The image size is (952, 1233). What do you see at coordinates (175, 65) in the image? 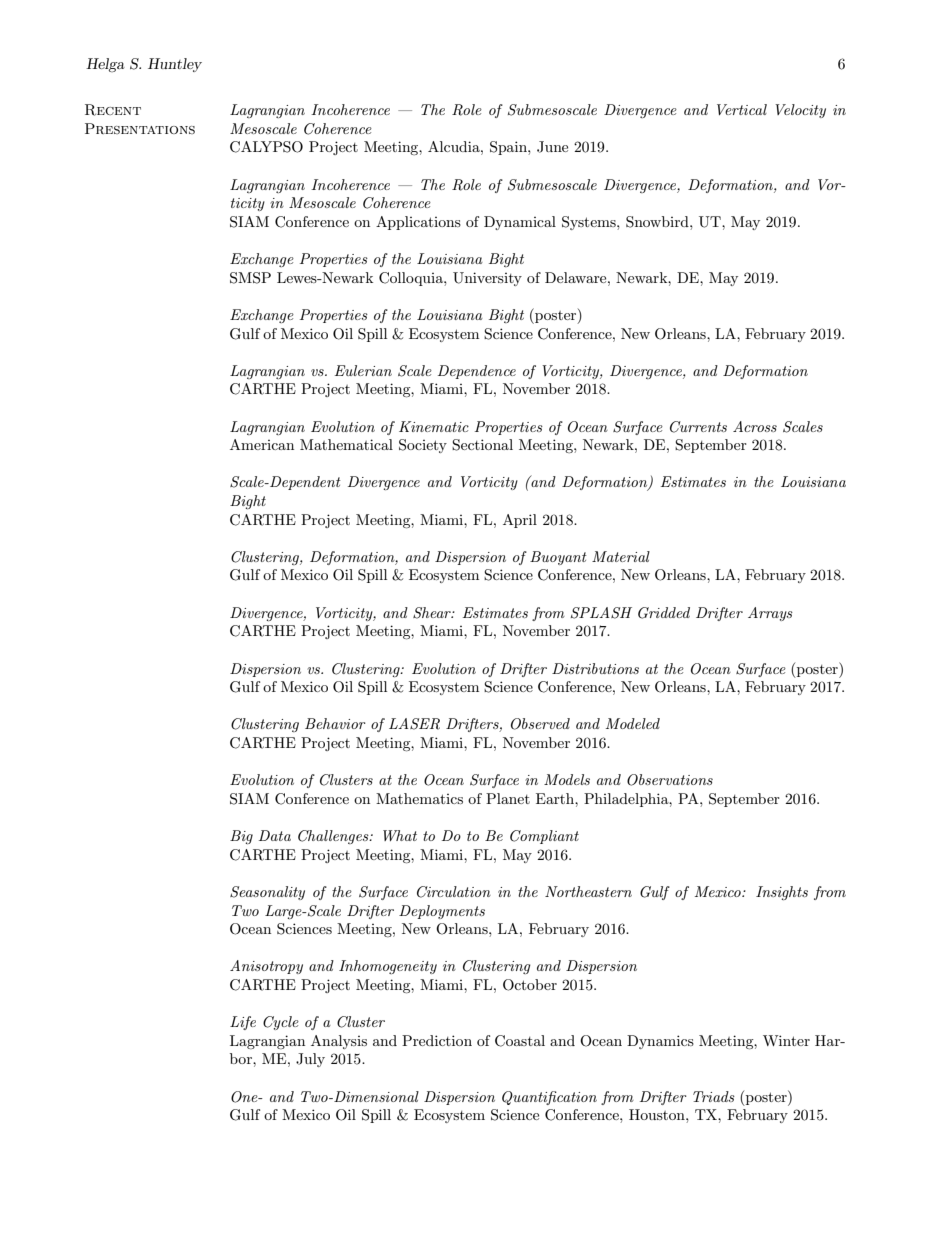
I see `Huntley` at bounding box center [175, 65].
